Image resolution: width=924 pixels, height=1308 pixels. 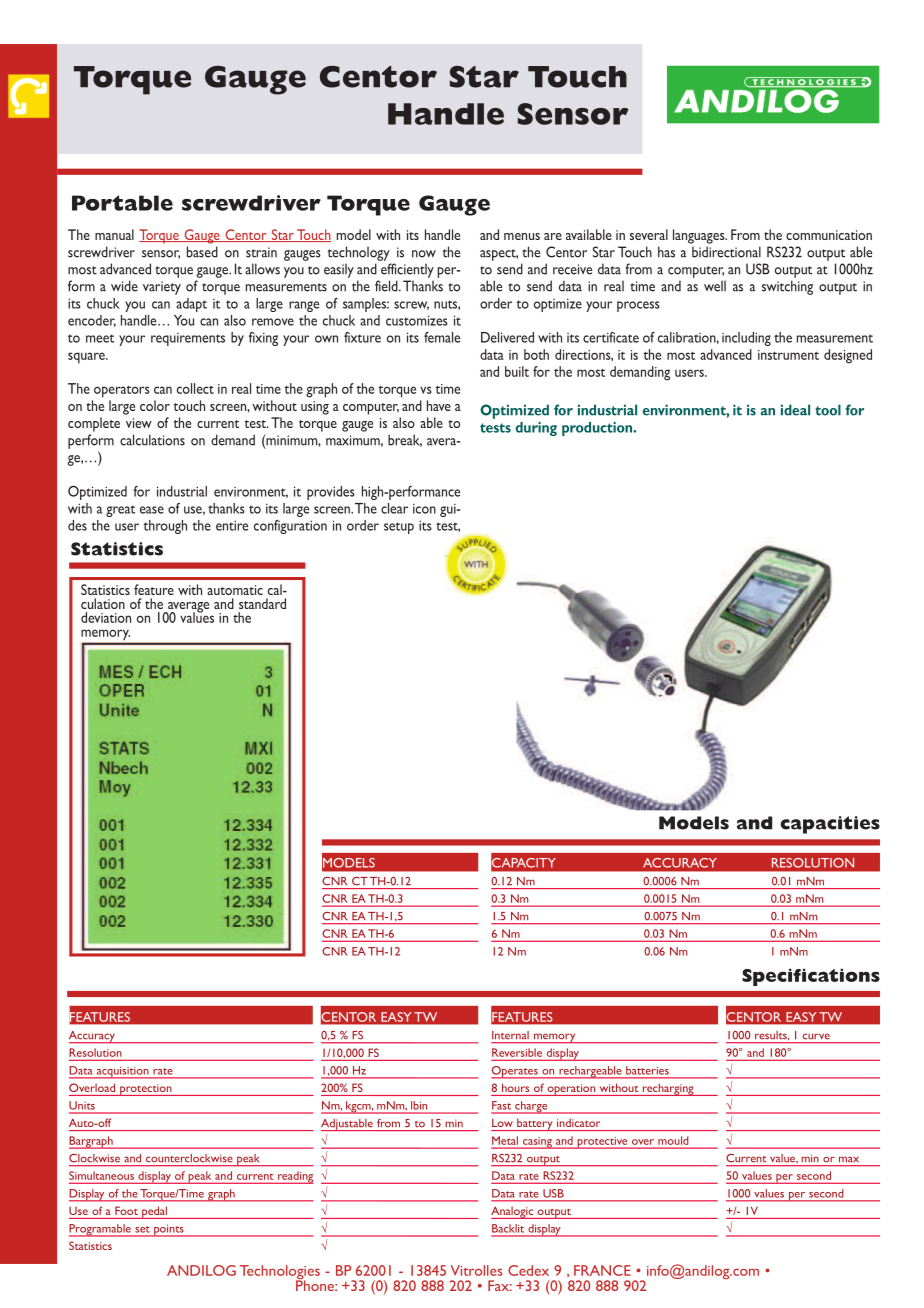 I want to click on Reversible, so click(x=517, y=1052).
